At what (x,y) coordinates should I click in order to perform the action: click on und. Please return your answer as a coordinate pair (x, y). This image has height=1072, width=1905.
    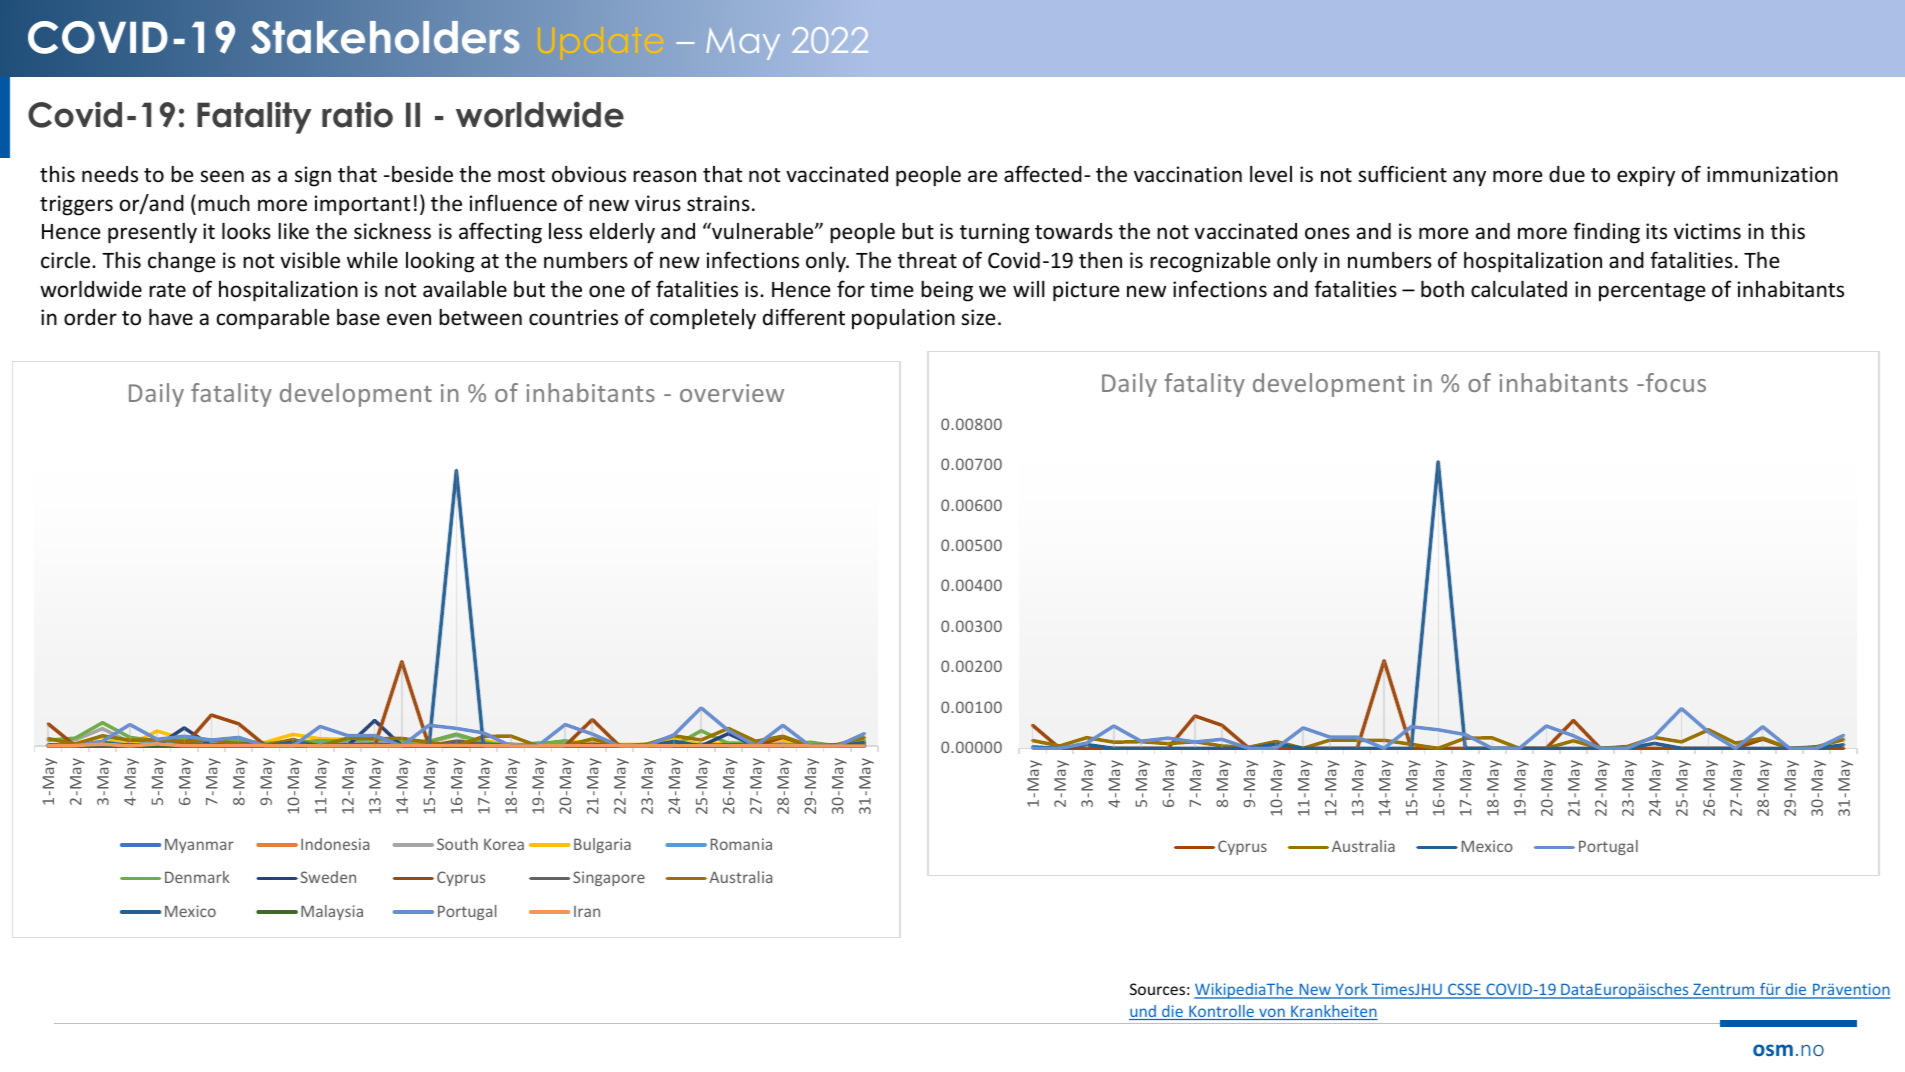
    Looking at the image, I should click on (1143, 1012).
